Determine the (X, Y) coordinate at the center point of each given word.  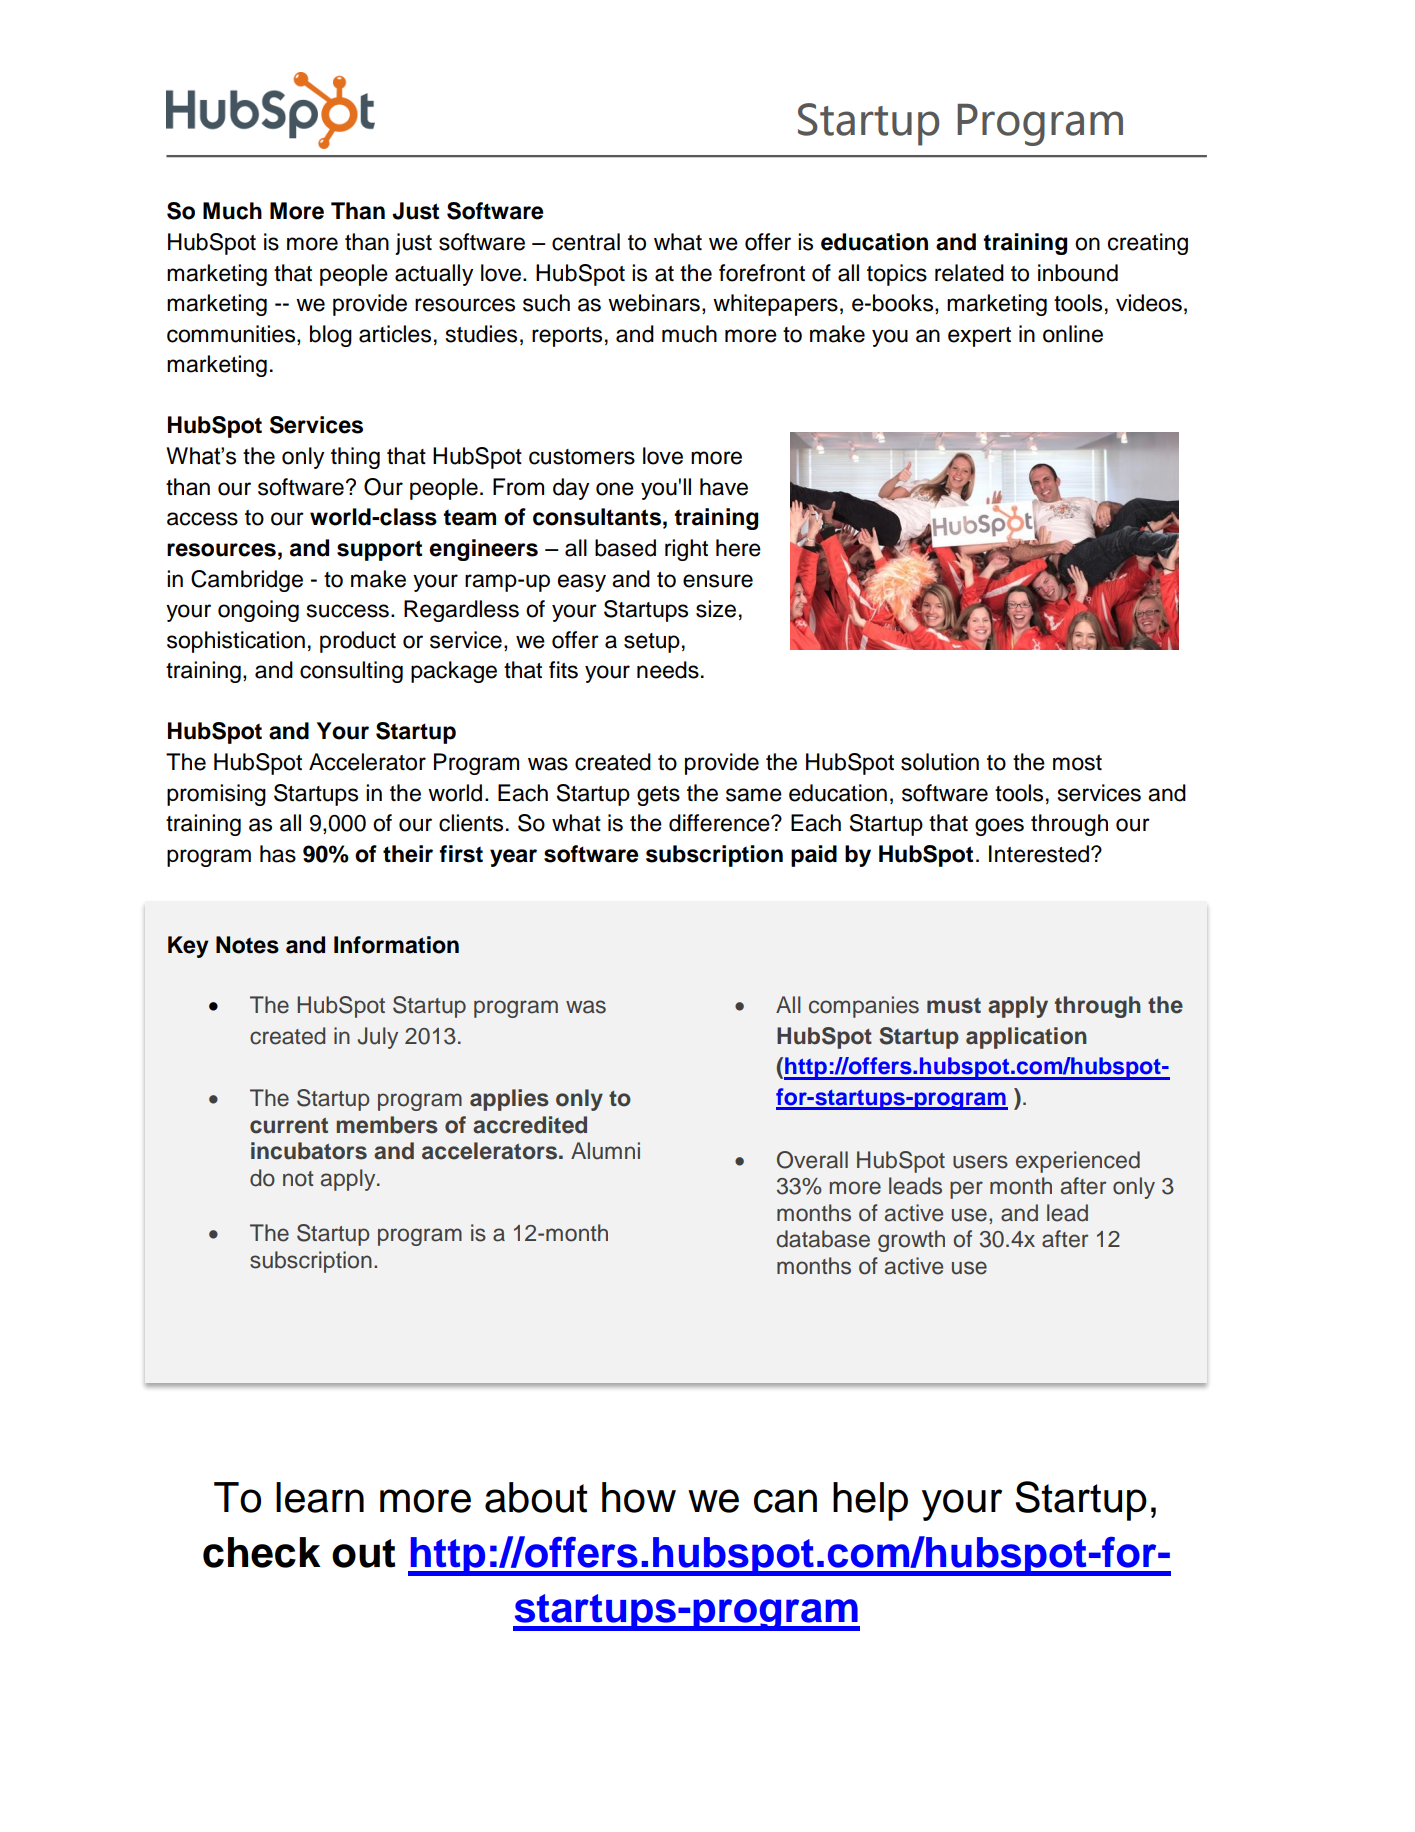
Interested (1039, 854)
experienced (1078, 1162)
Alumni (605, 1151)
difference (720, 823)
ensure (718, 581)
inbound (1078, 273)
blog (331, 336)
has (278, 854)
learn (320, 1497)
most (1077, 763)
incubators (309, 1151)
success (348, 611)
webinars (654, 303)
